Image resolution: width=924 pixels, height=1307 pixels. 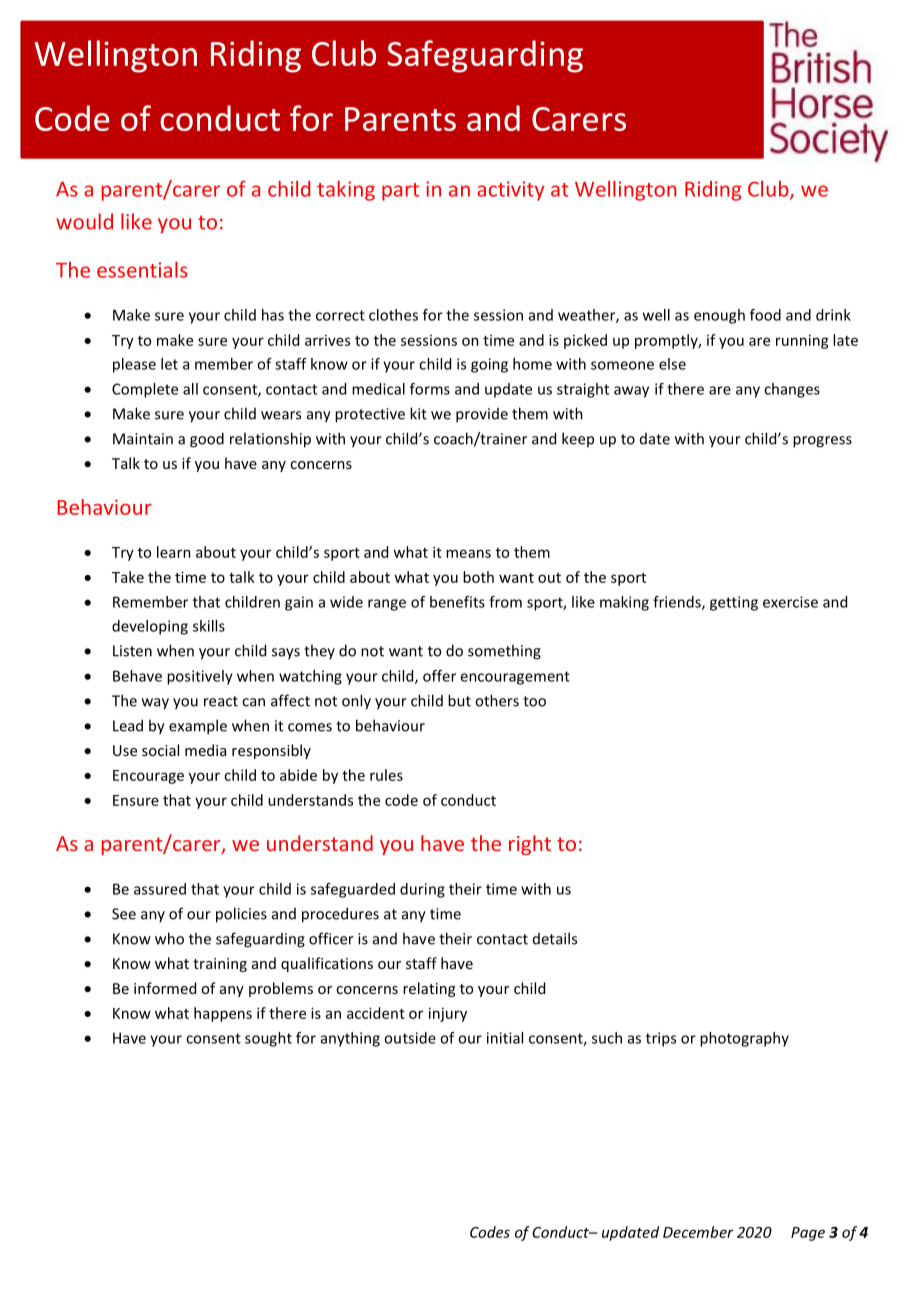 I want to click on during, so click(x=422, y=890).
